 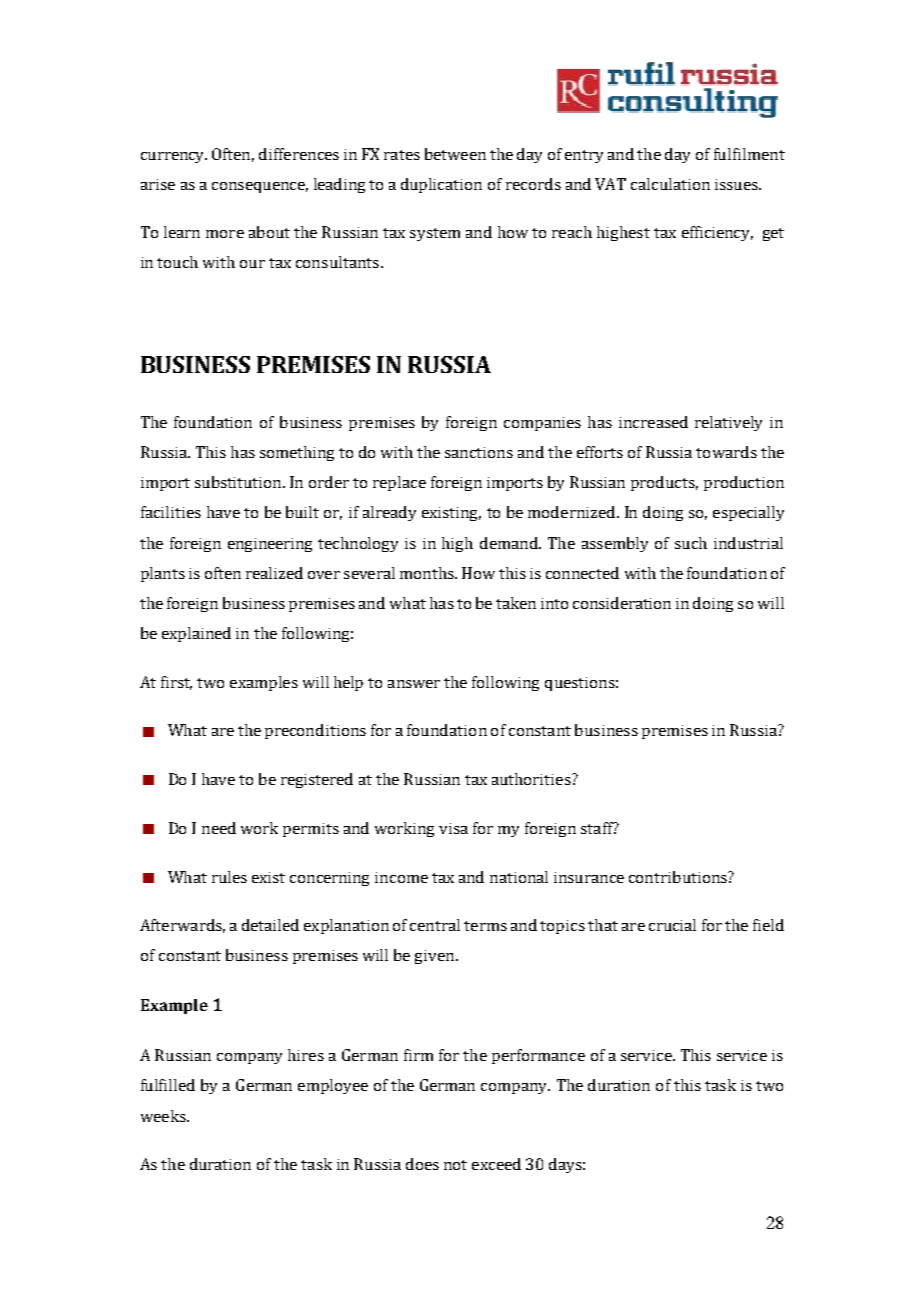 What do you see at coordinates (164, 1116) in the screenshot?
I see `weeks` at bounding box center [164, 1116].
